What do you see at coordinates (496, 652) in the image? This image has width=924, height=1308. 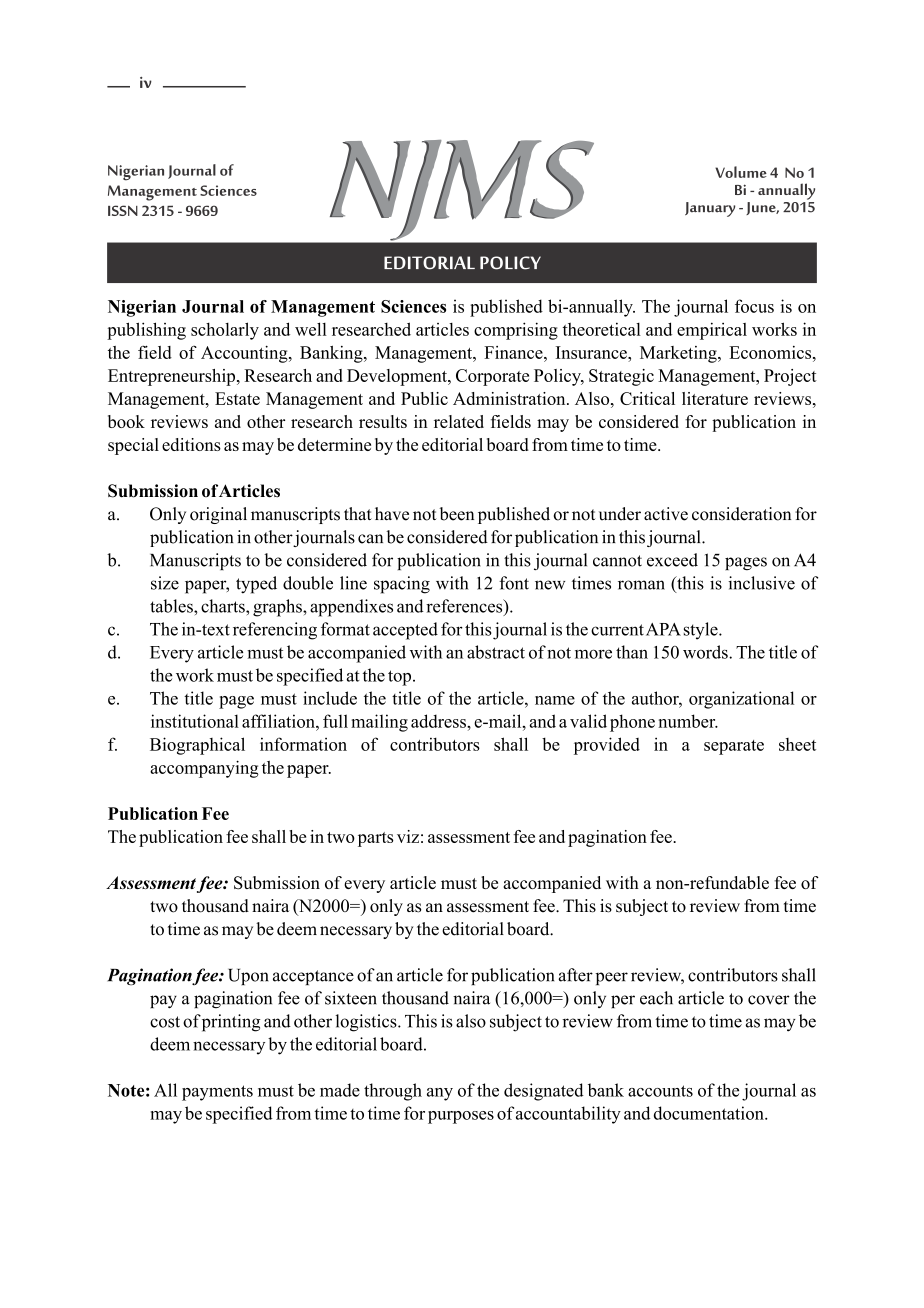 I see `abstract` at bounding box center [496, 652].
